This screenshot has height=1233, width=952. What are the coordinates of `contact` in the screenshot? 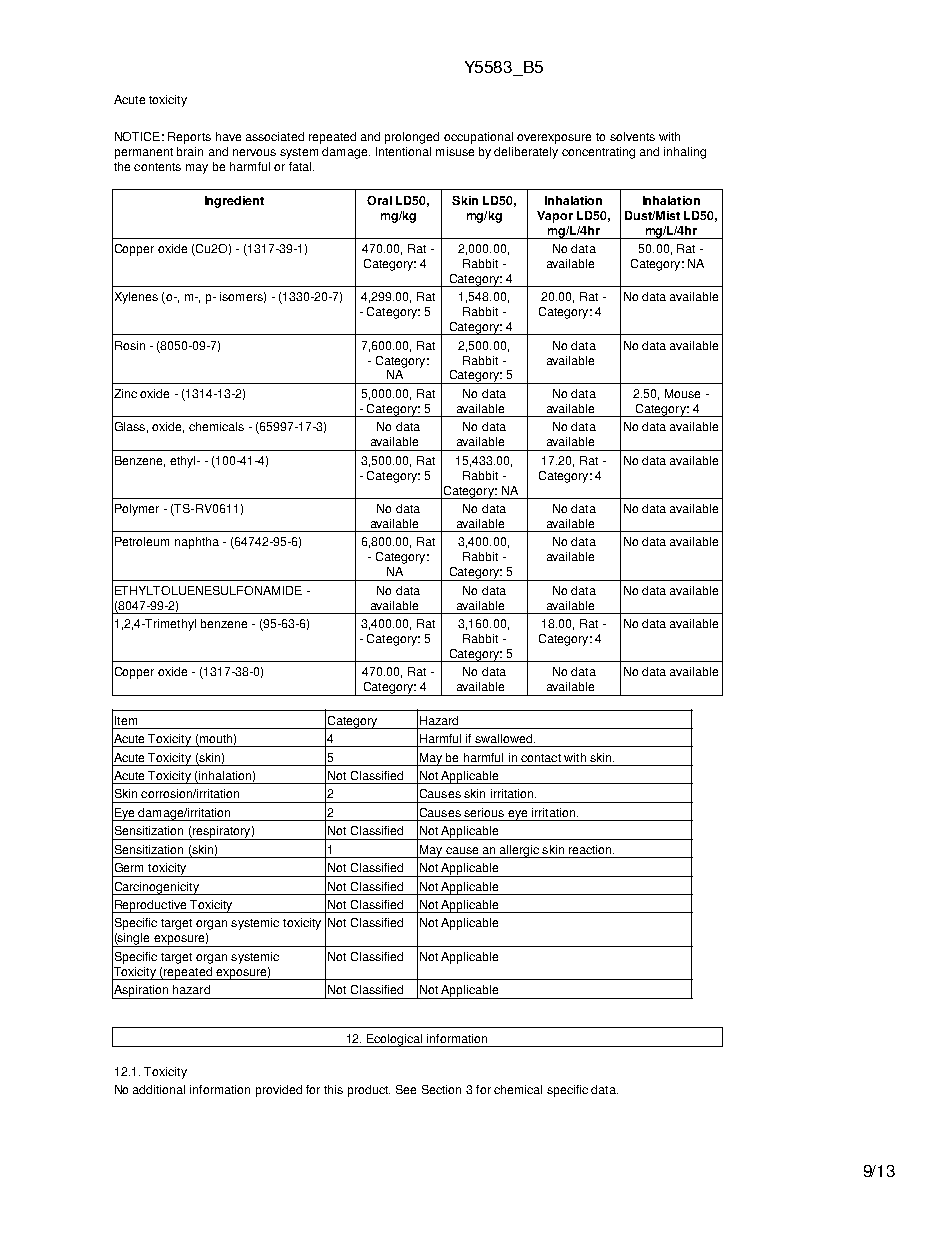 It's located at (541, 758).
